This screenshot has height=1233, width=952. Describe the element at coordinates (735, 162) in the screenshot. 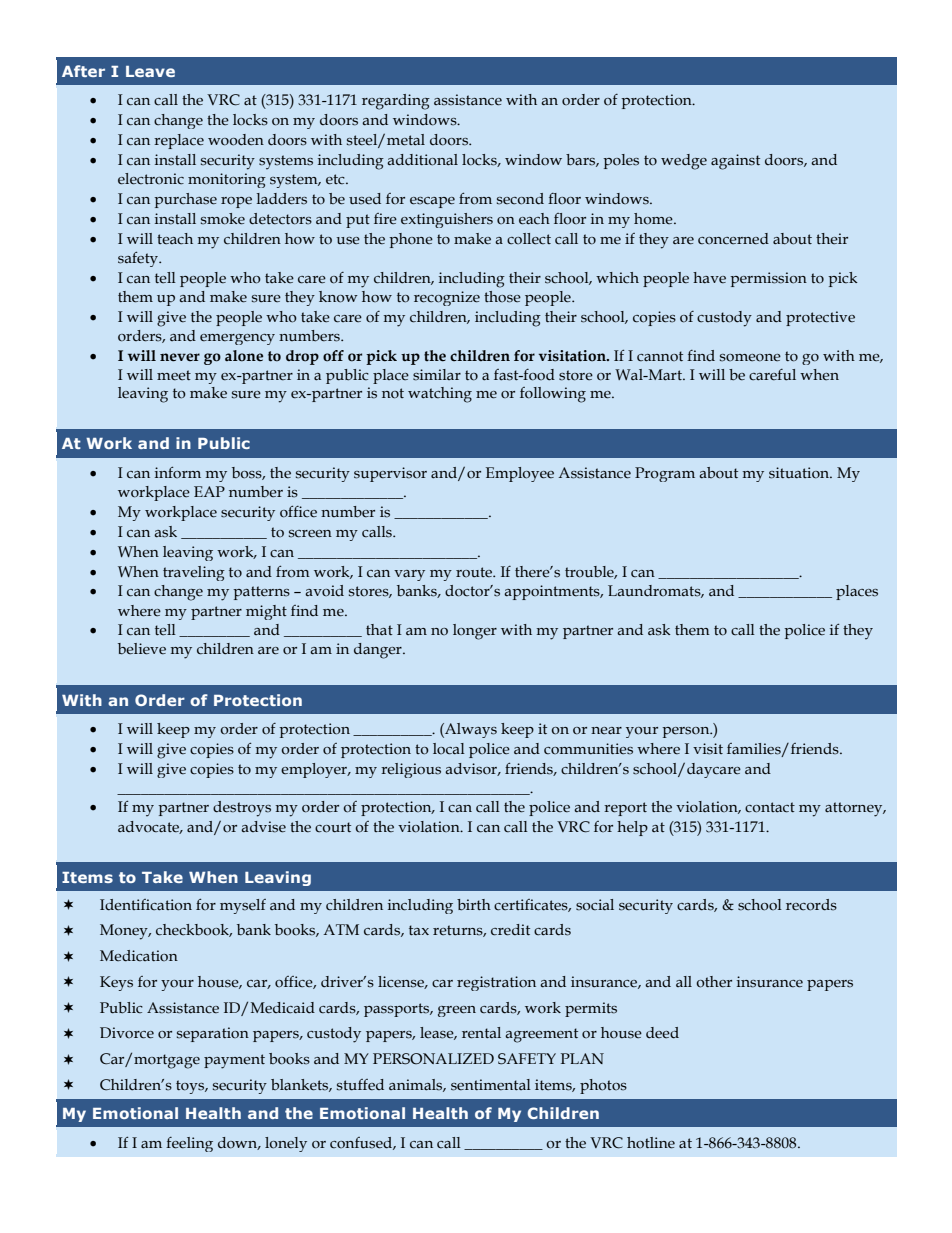

I see `against` at that location.
